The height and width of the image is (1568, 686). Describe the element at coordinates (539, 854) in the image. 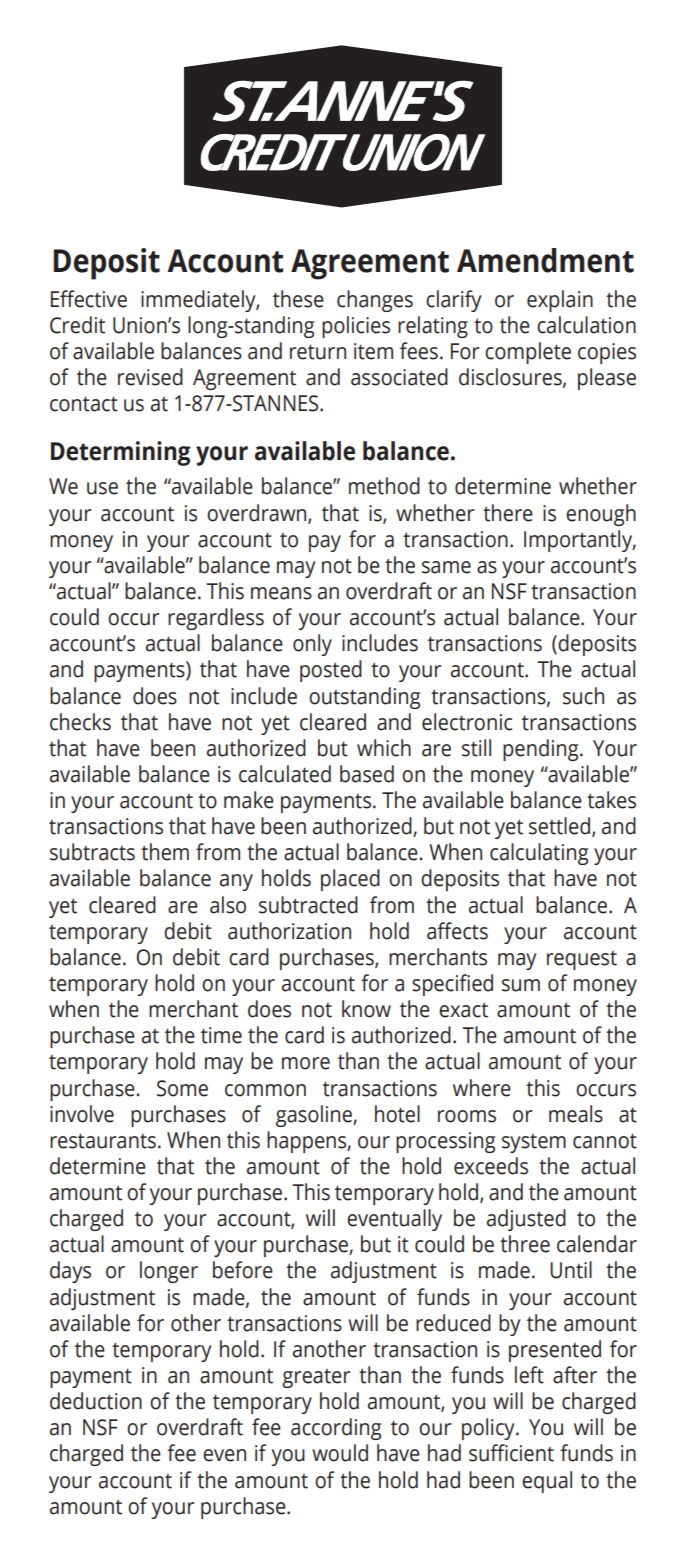

I see `calculating` at that location.
